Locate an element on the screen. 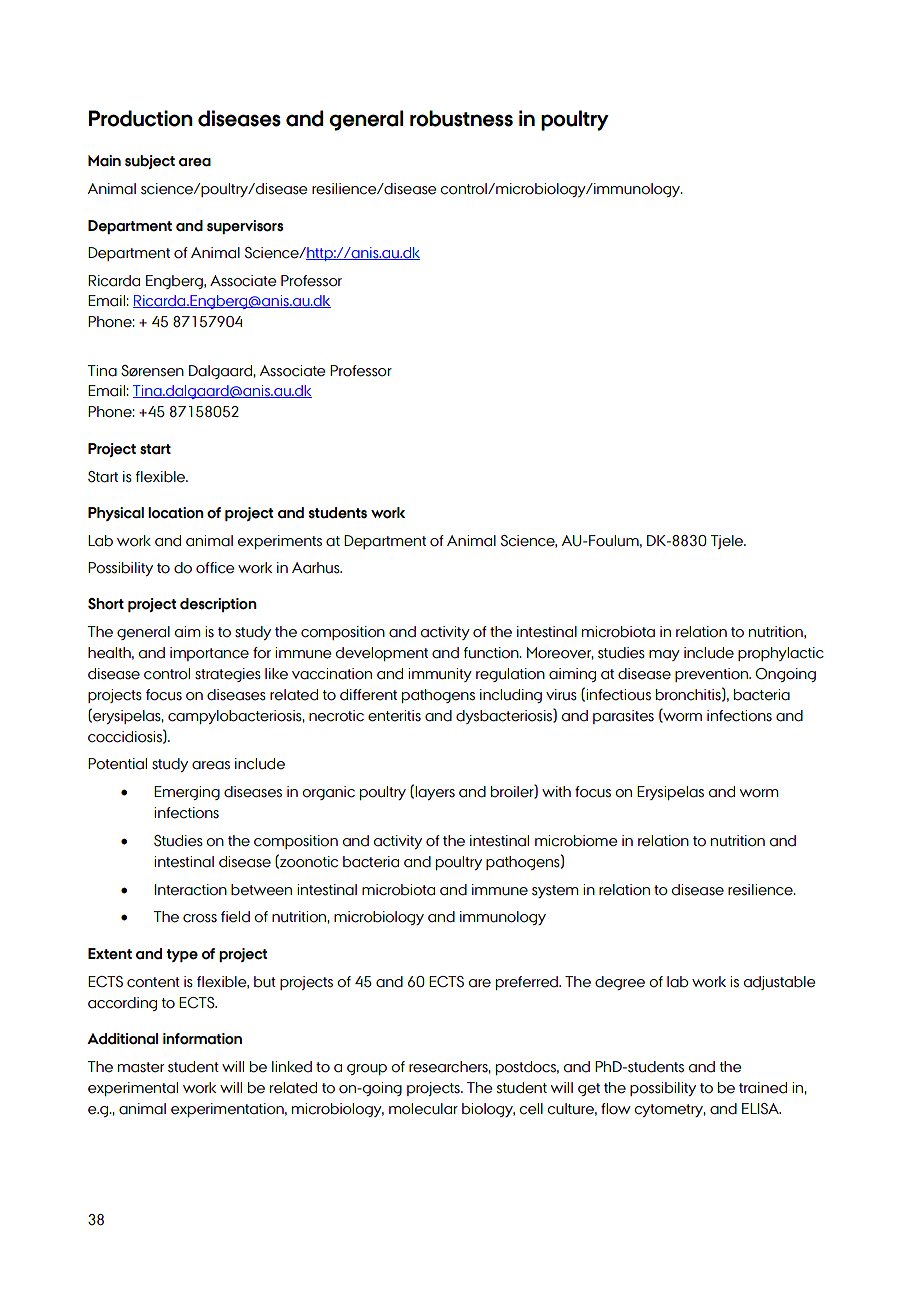  Emerging is located at coordinates (187, 793).
